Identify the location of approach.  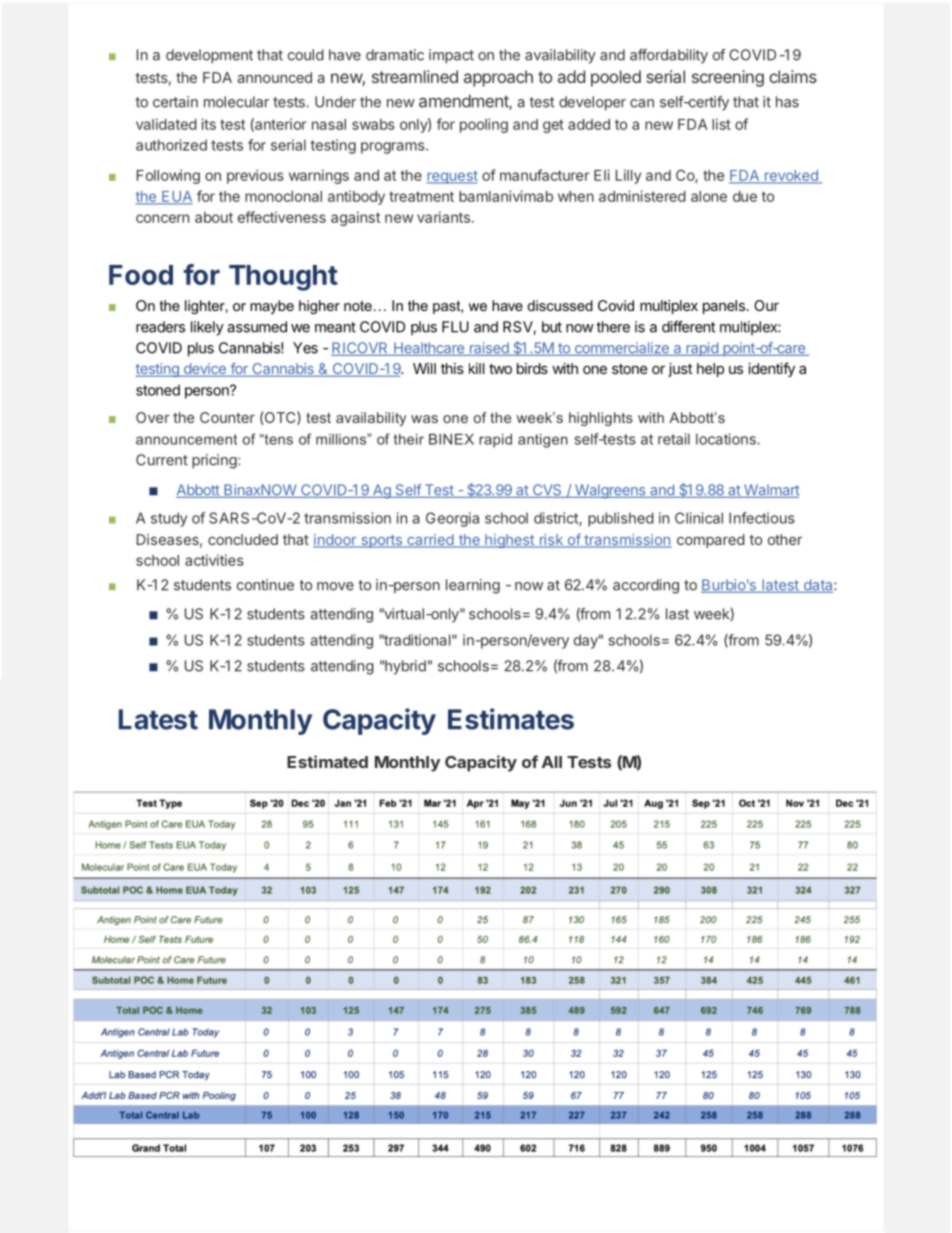
(498, 78).
